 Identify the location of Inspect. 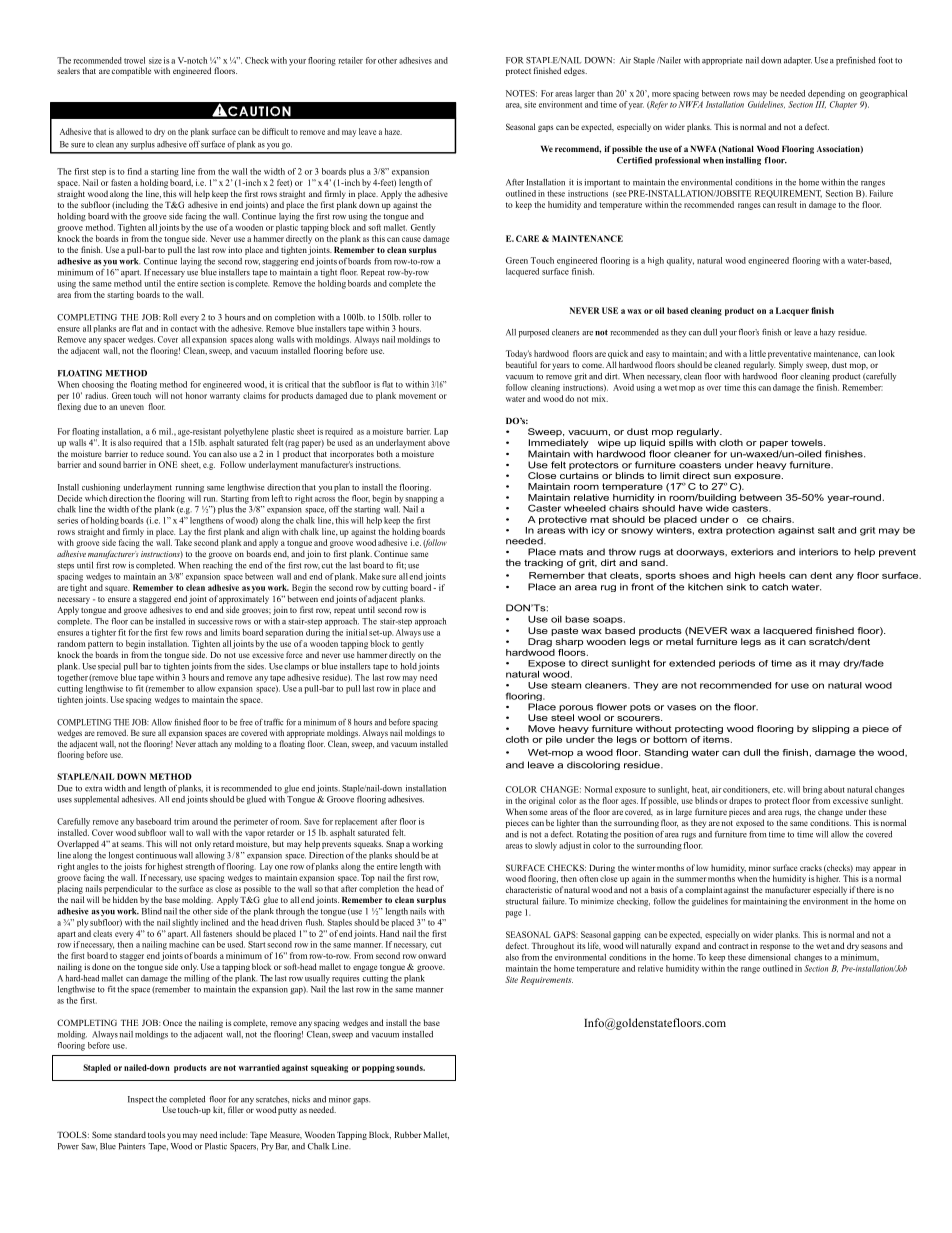
(141, 1100).
